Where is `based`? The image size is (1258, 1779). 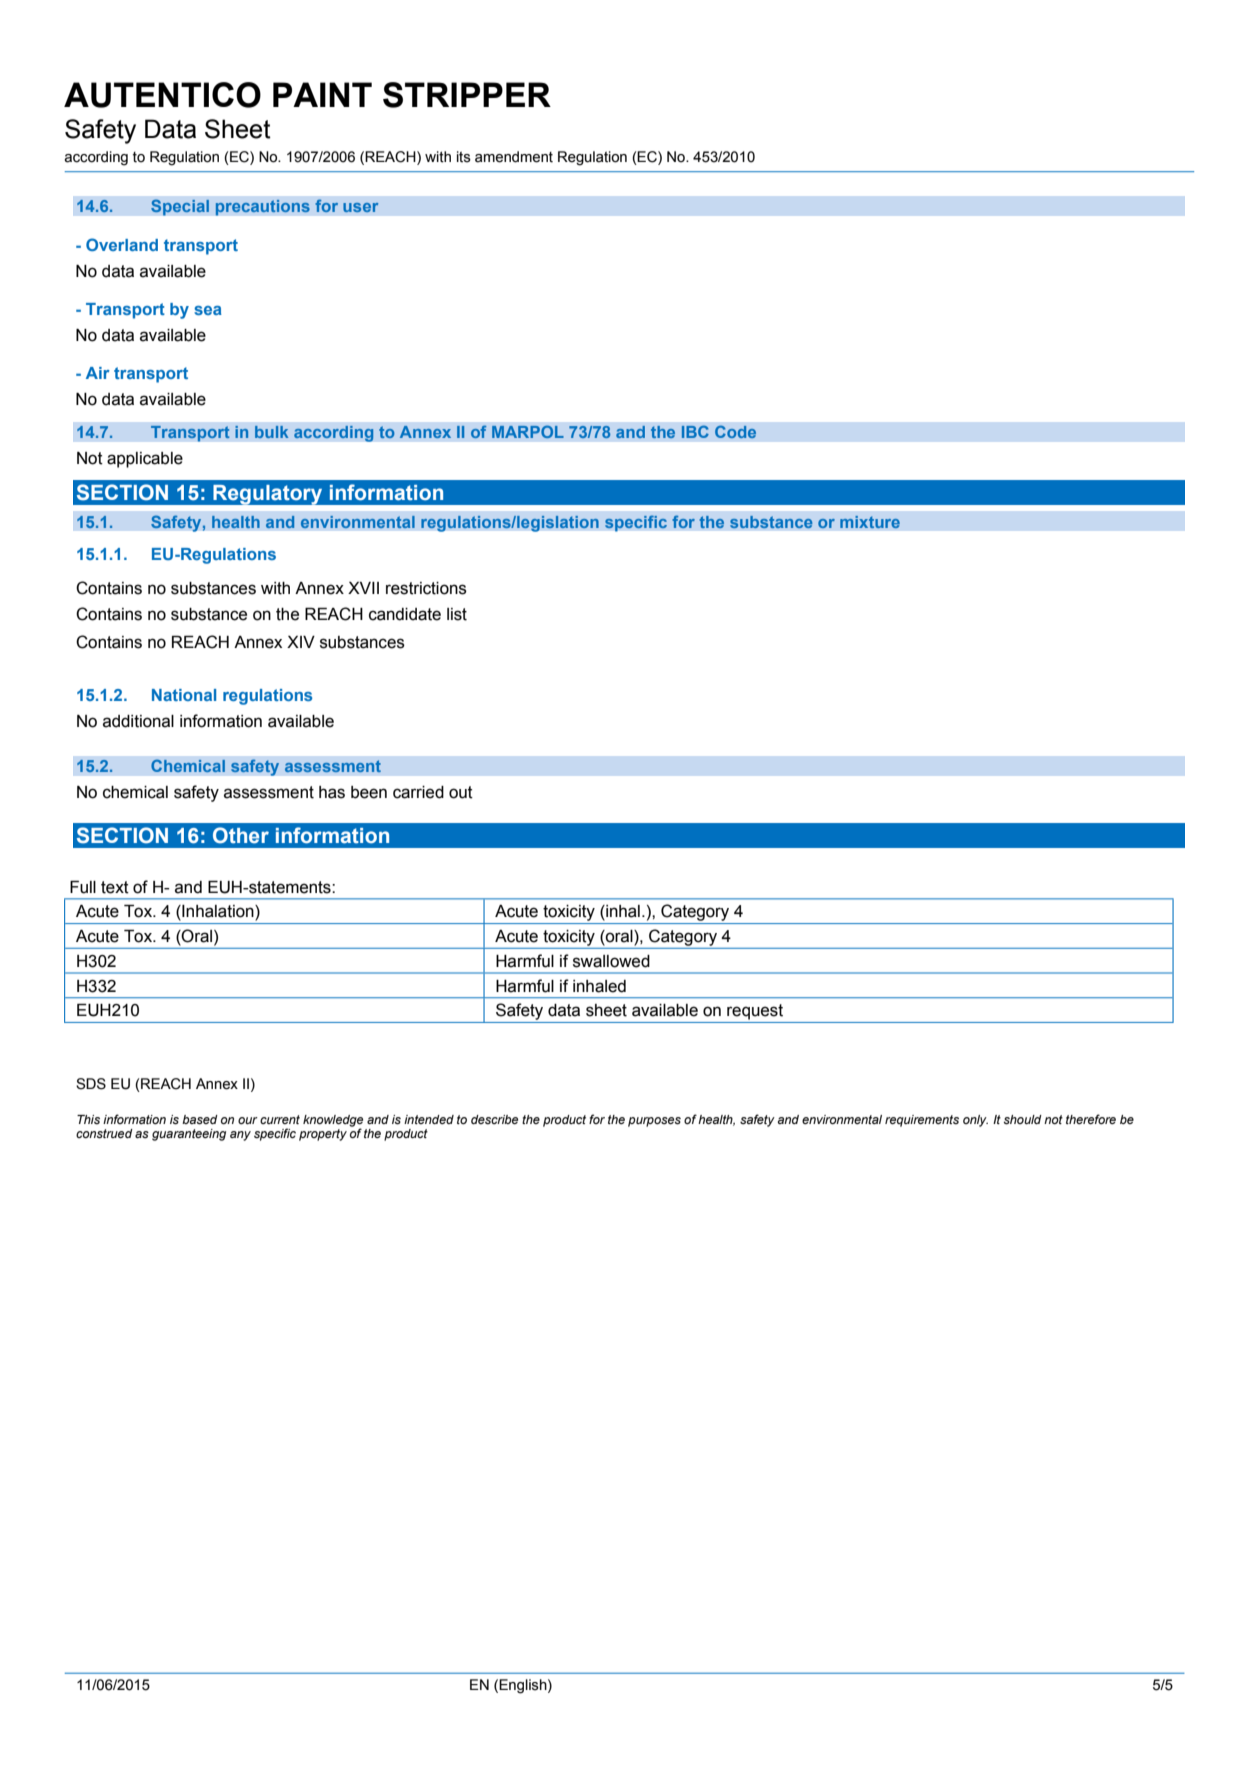 based is located at coordinates (200, 1120).
